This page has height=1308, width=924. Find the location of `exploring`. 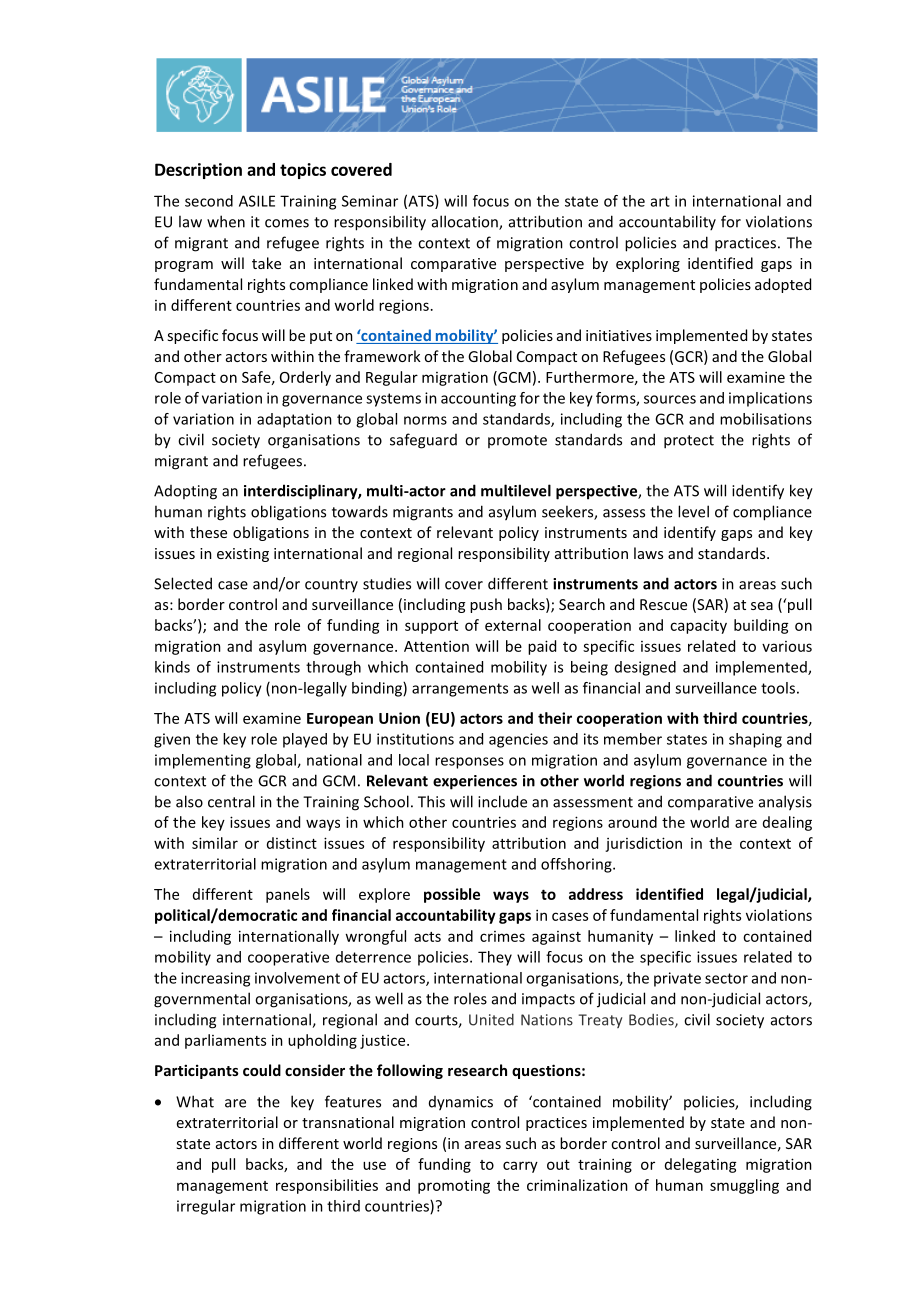

exploring is located at coordinates (648, 264).
